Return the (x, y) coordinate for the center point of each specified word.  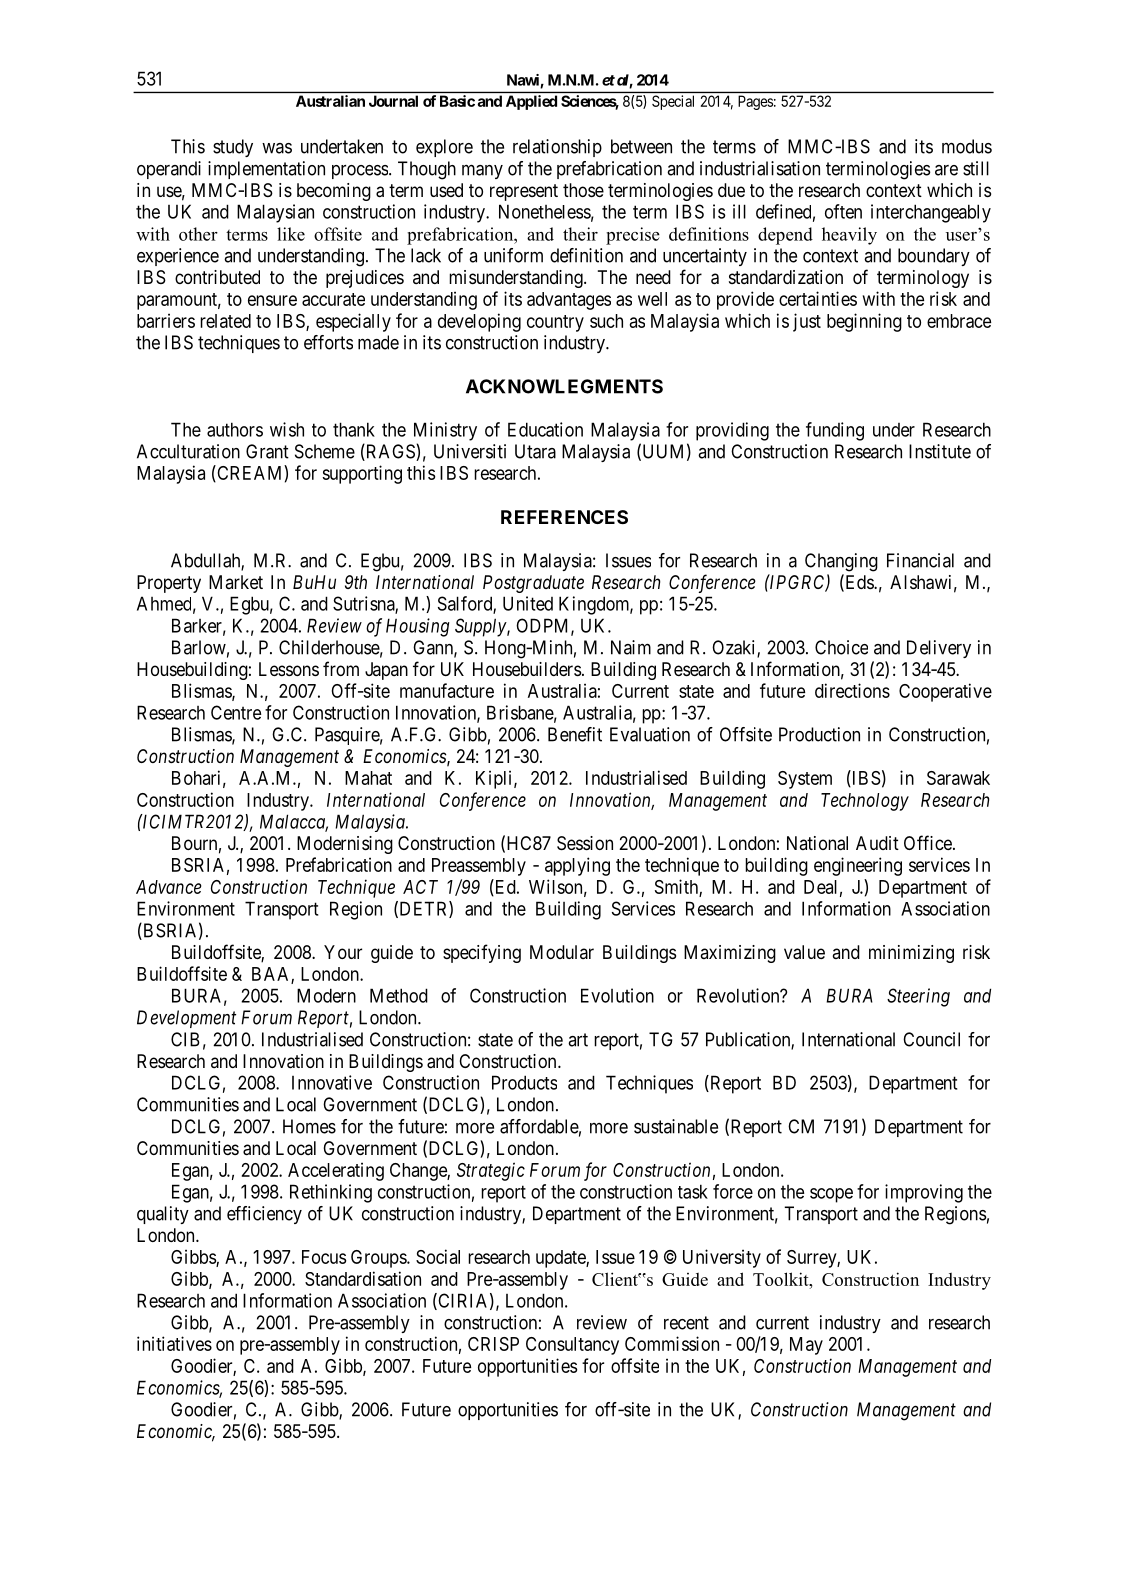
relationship (557, 148)
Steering (918, 997)
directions (852, 690)
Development (186, 1019)
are (946, 170)
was (277, 148)
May (806, 1346)
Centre (236, 712)
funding (835, 431)
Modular (562, 952)
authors (235, 429)
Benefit (575, 734)
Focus (324, 1257)
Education (545, 429)
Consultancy (572, 1346)
